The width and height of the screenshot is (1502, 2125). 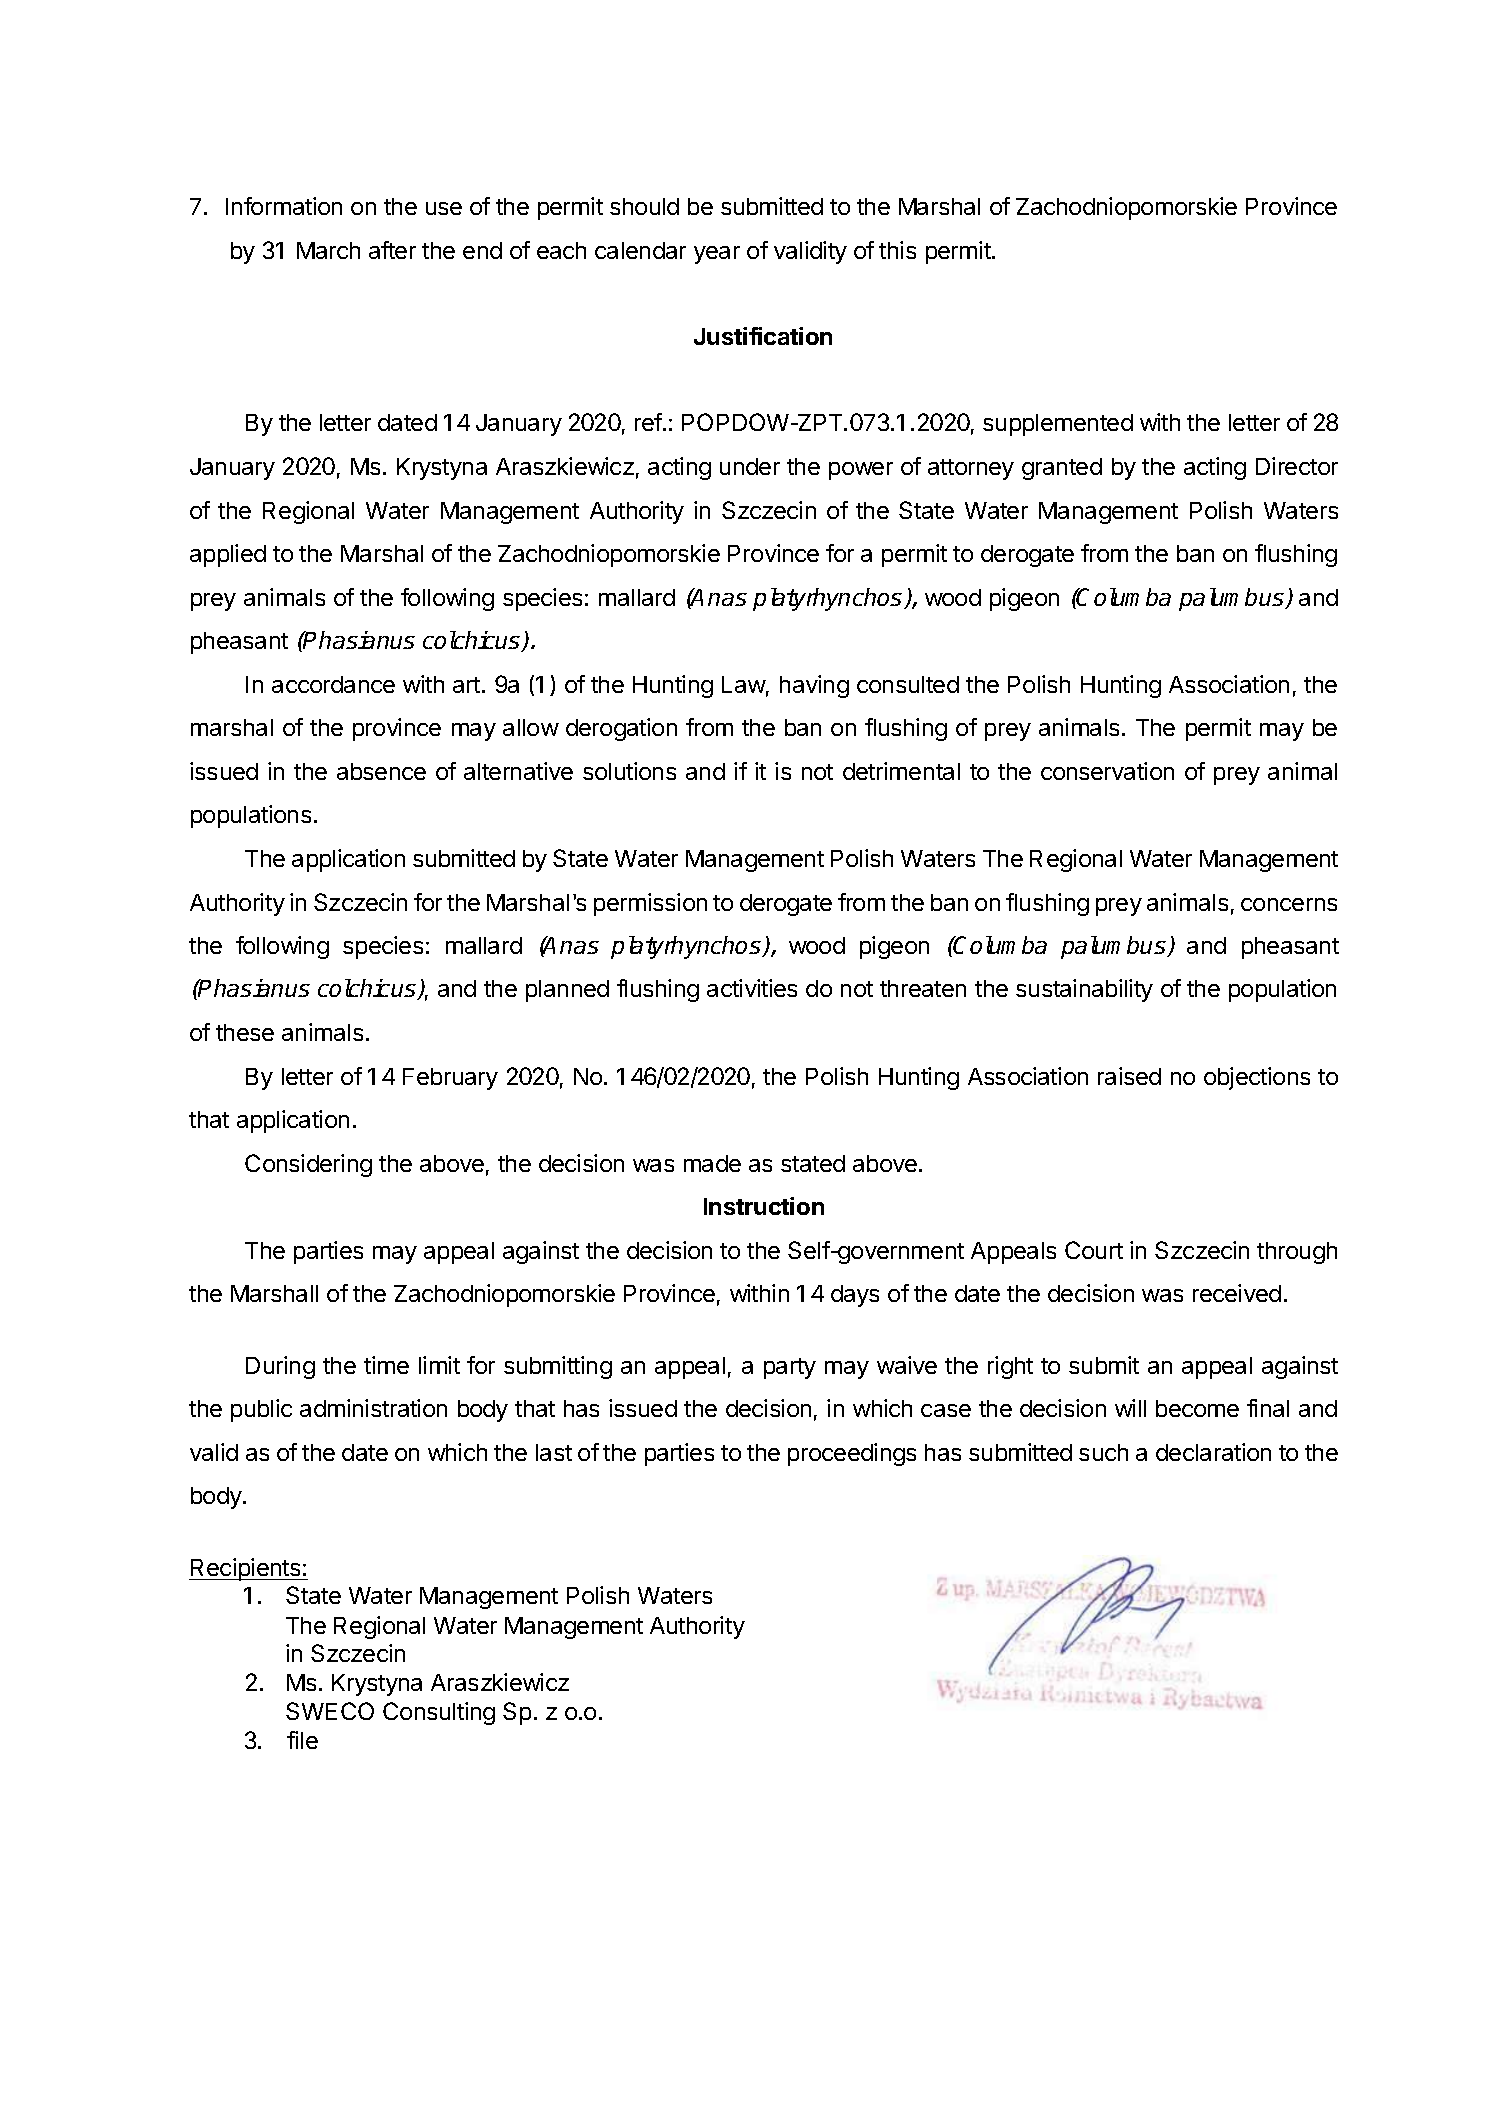 I want to click on sustainability, so click(x=1084, y=990).
